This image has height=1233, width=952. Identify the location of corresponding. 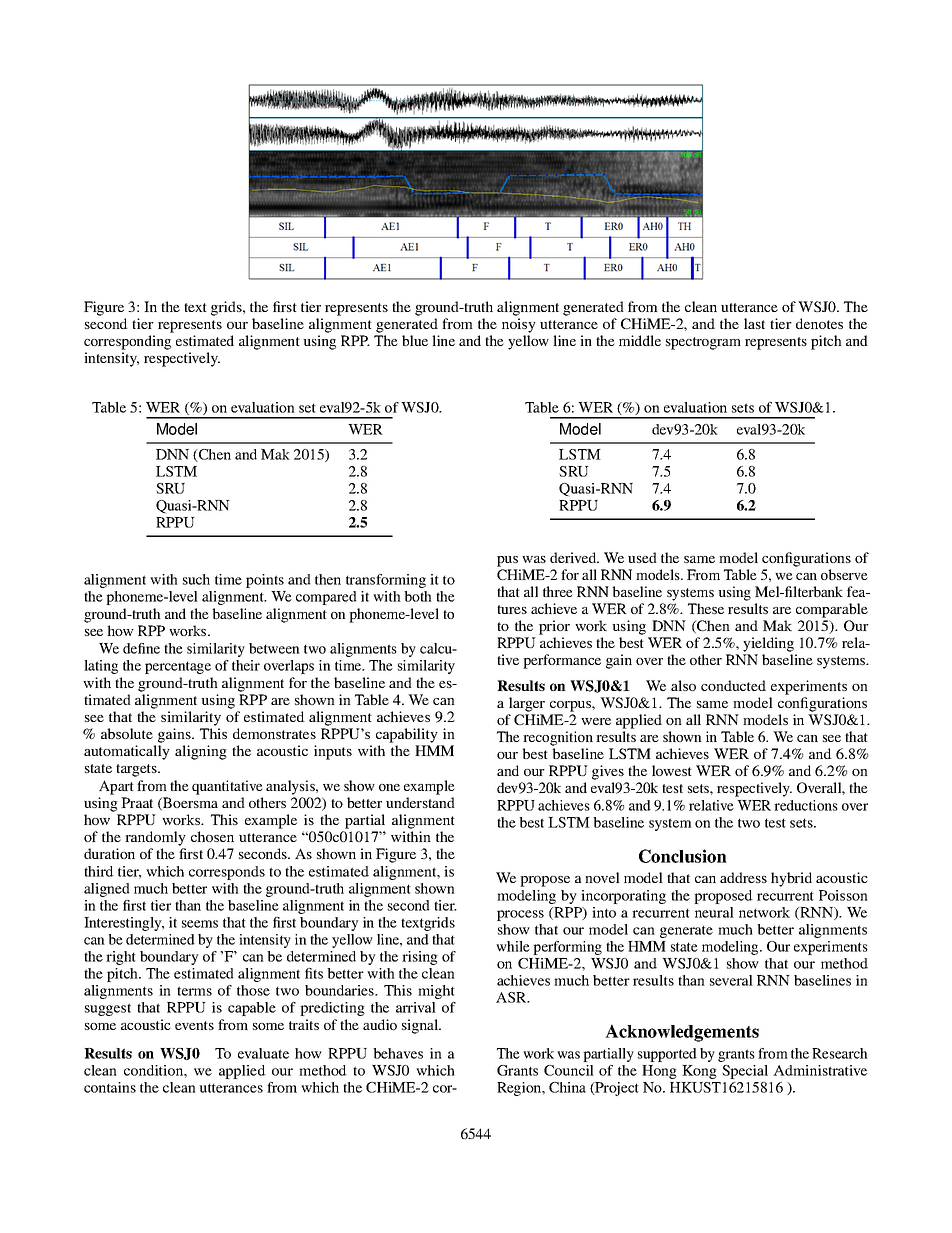
(127, 342).
